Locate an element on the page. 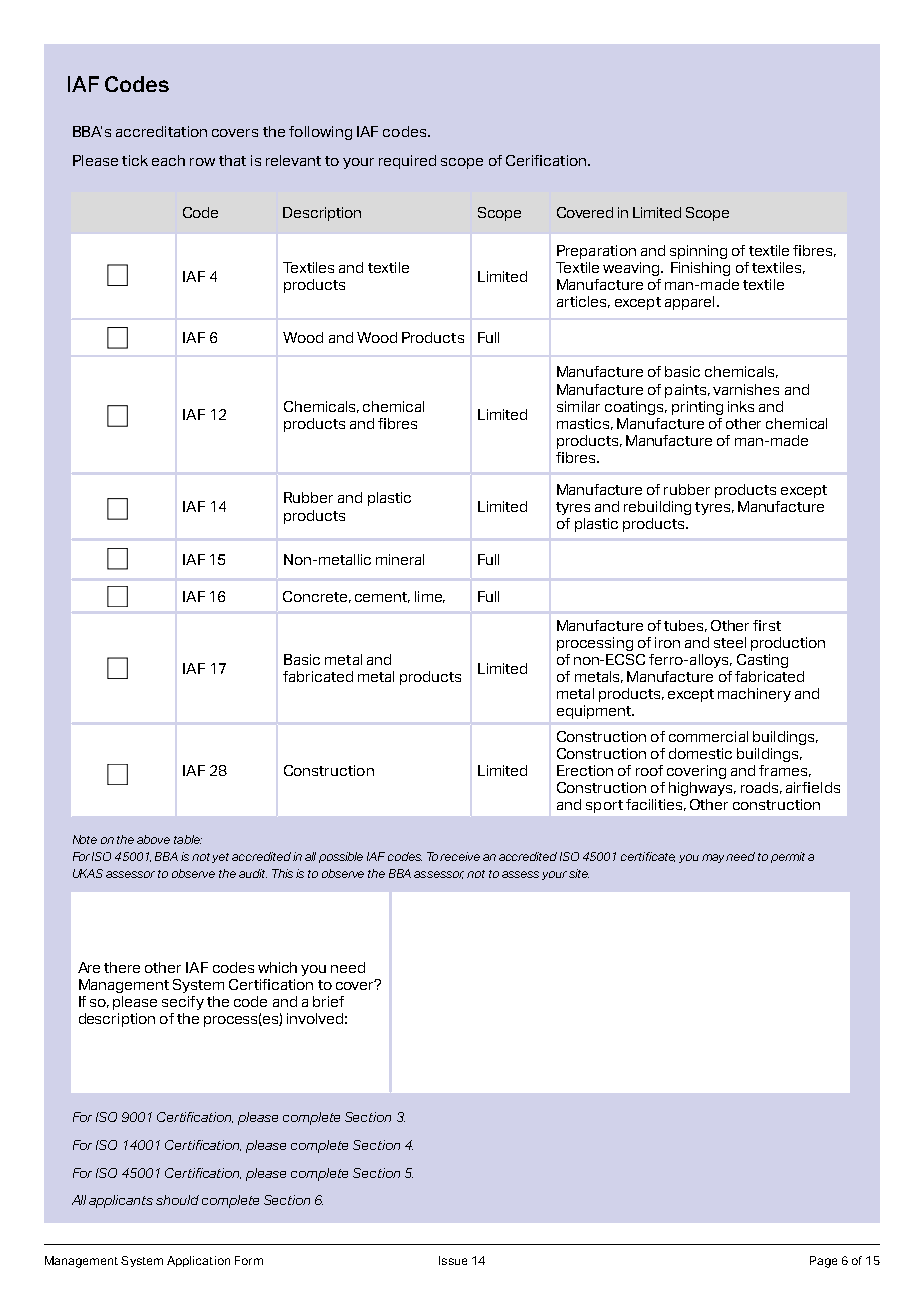 This page has width=924, height=1308. spinning is located at coordinates (698, 252).
